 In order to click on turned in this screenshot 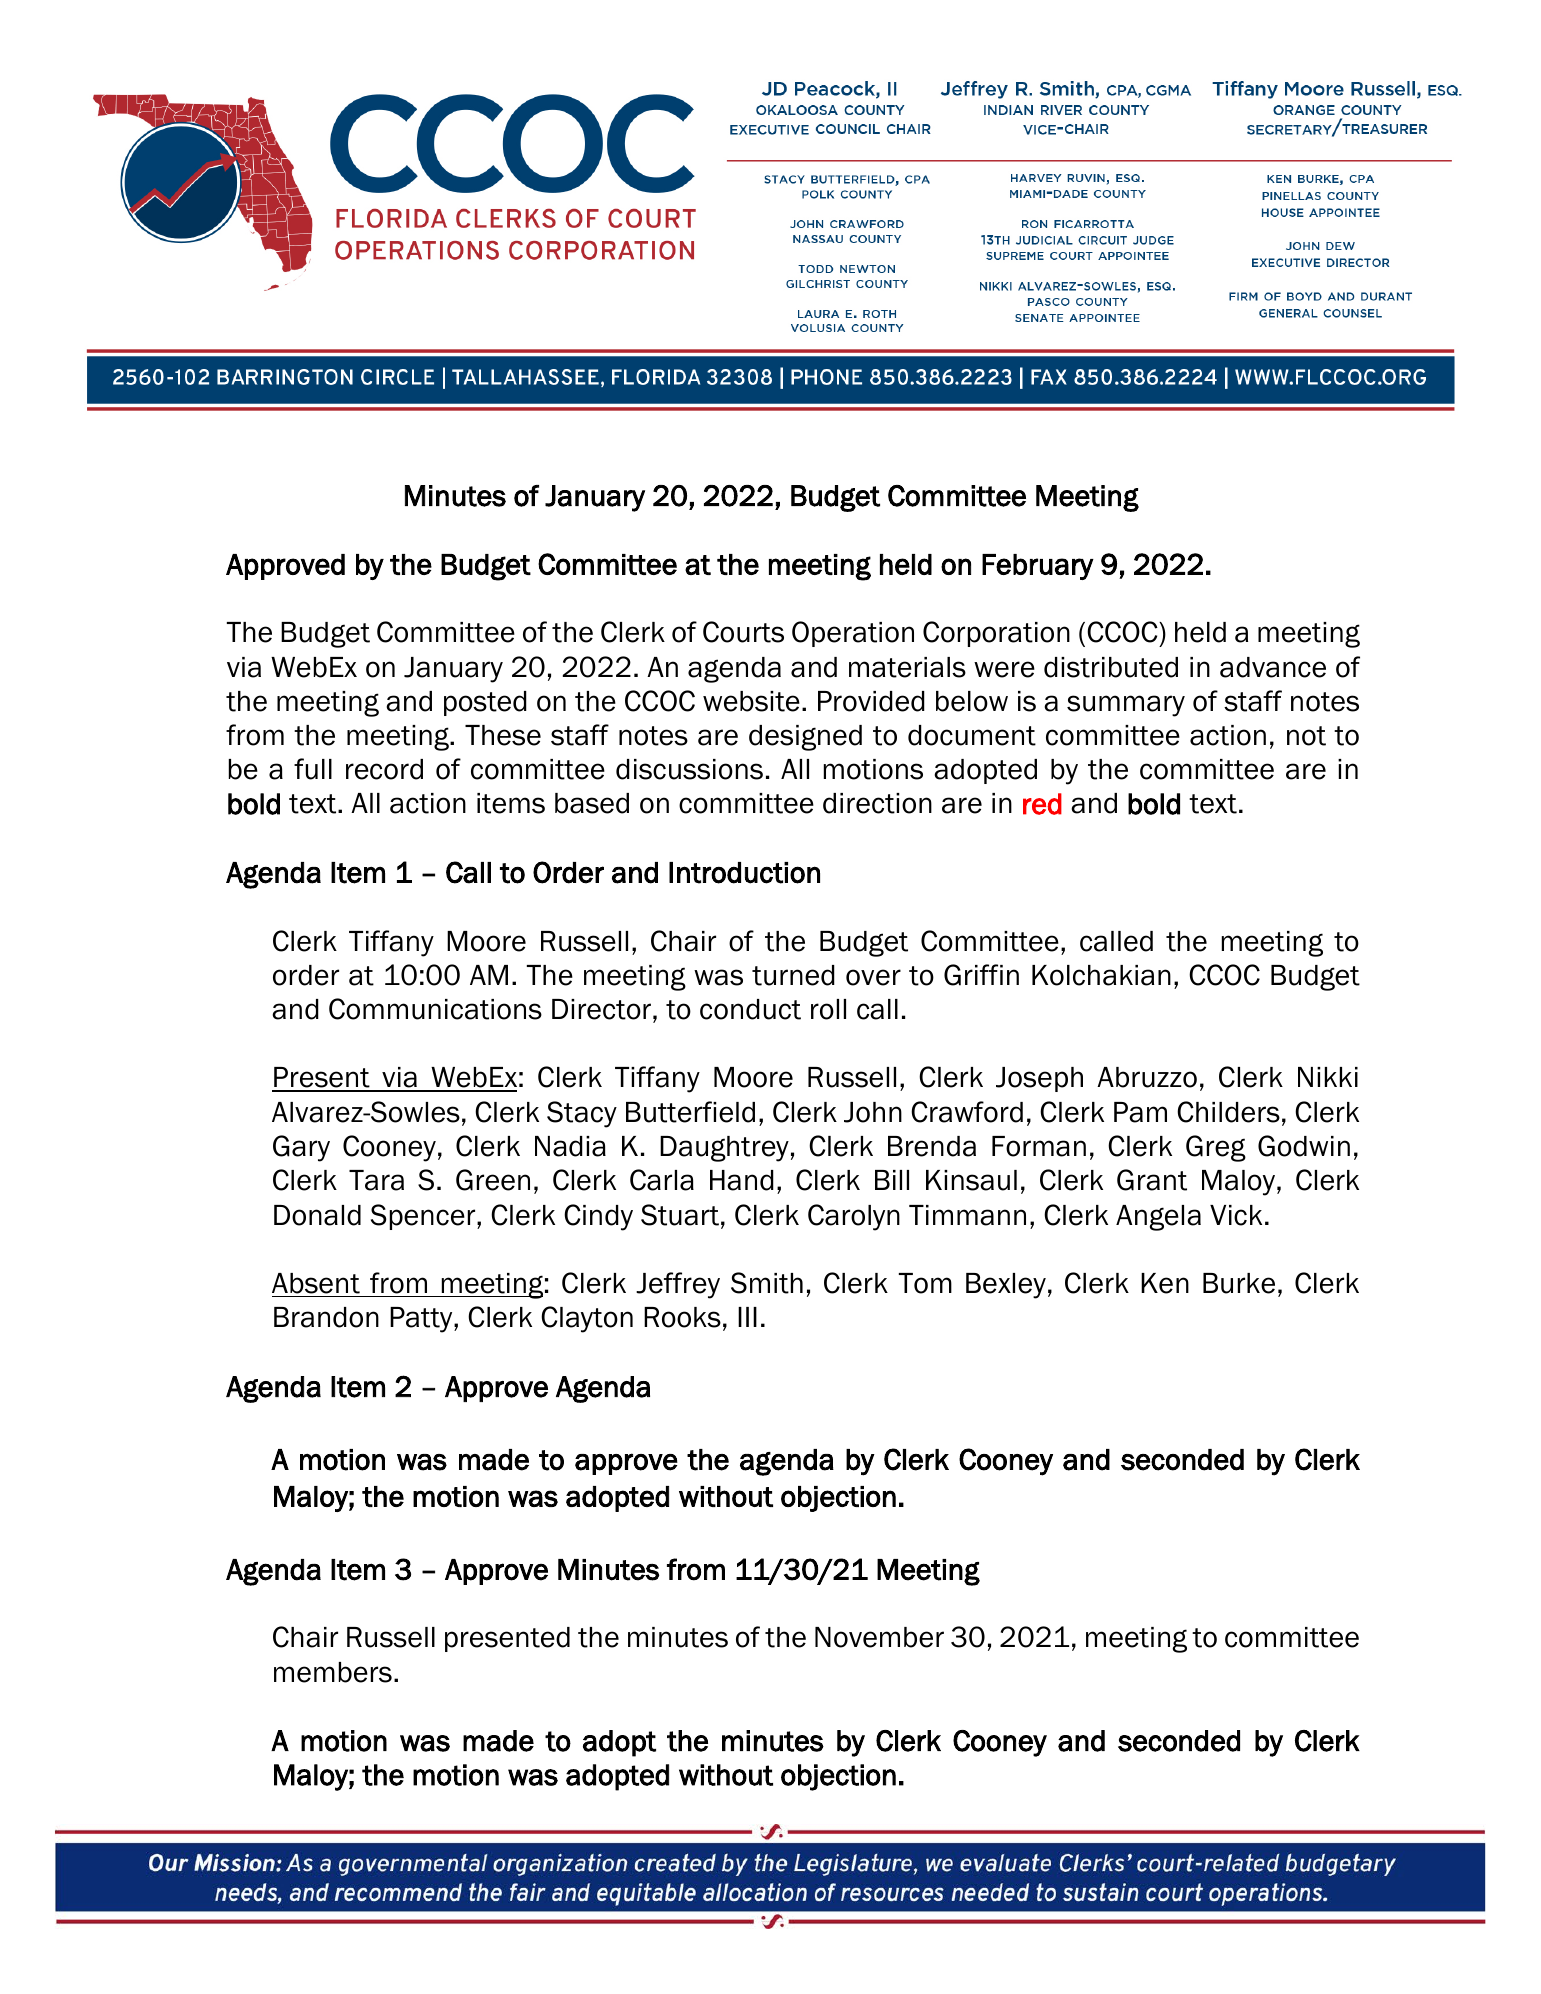, I will do `click(793, 975)`.
